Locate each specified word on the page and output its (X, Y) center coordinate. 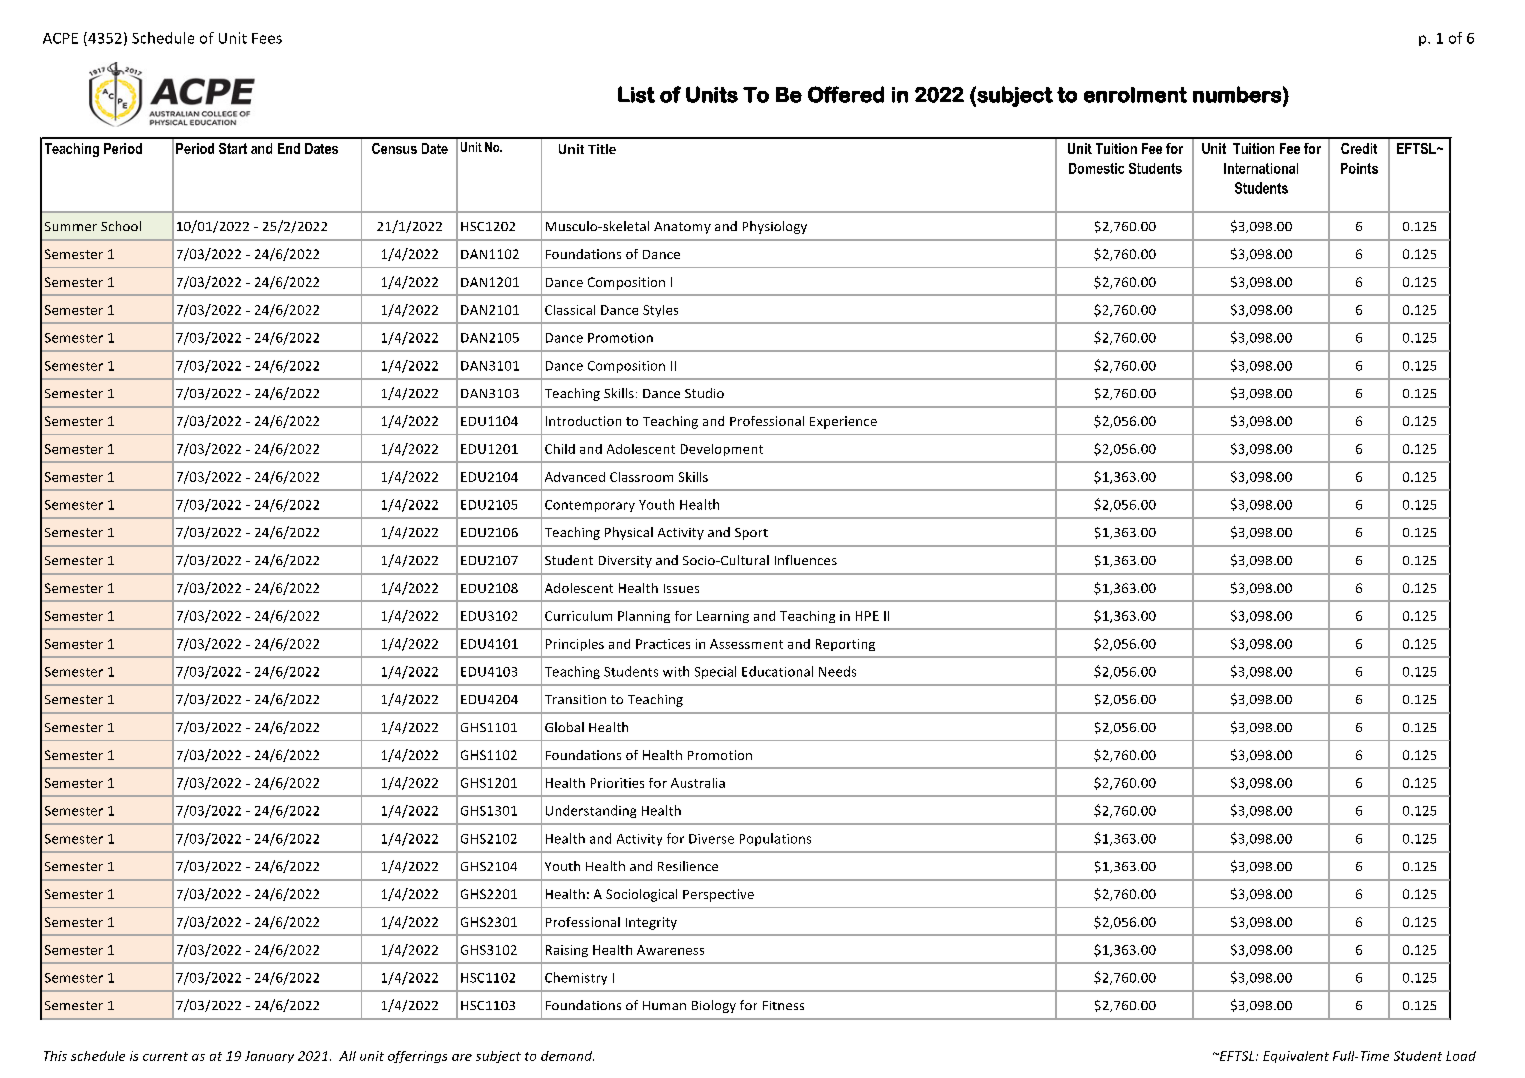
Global (564, 727)
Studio (704, 393)
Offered (846, 94)
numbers (1237, 94)
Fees (267, 38)
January (269, 1057)
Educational (777, 671)
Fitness (783, 1005)
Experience (843, 422)
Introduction (583, 421)
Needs (837, 671)
